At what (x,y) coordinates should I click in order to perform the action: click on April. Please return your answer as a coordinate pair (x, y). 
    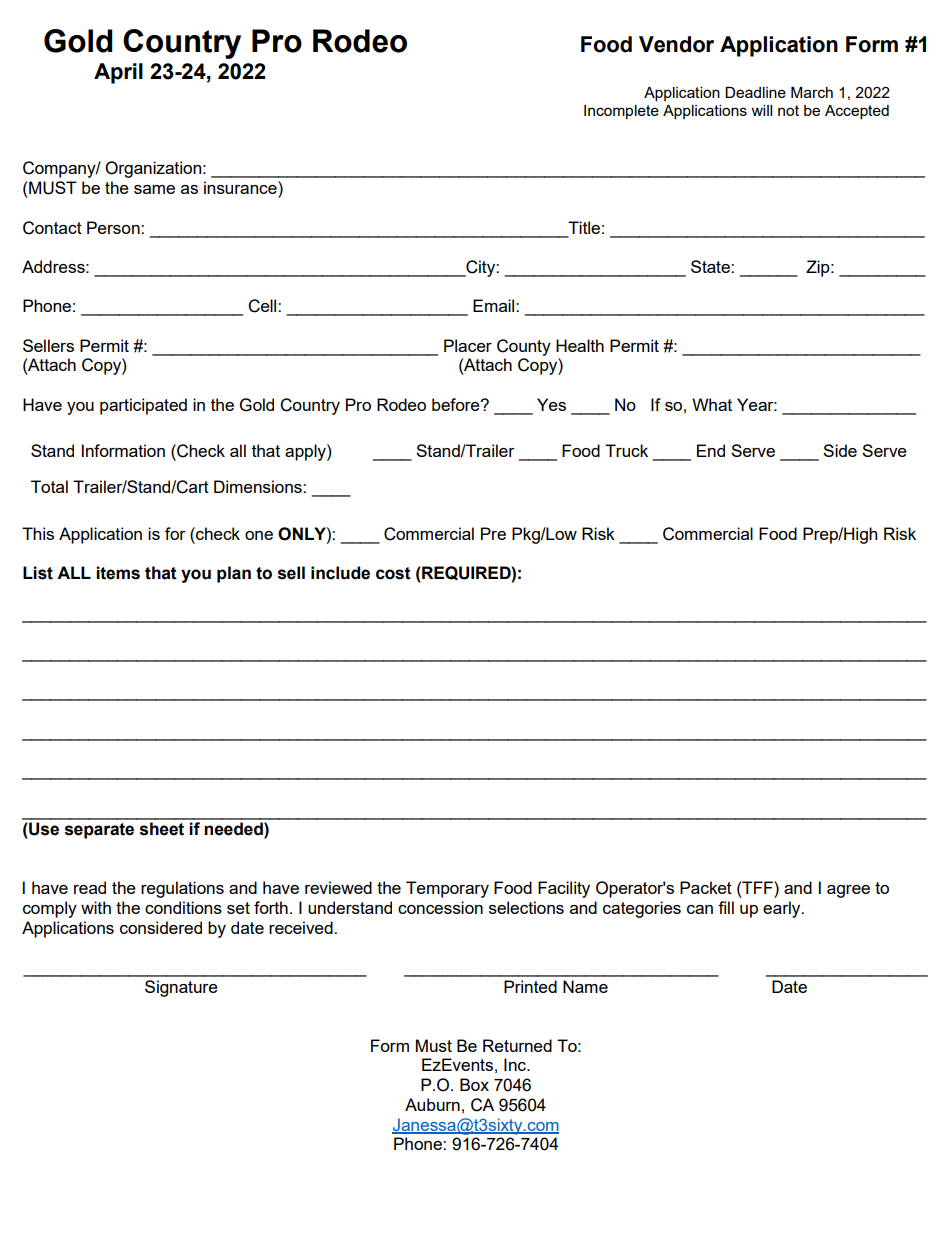
    Looking at the image, I should click on (118, 73).
